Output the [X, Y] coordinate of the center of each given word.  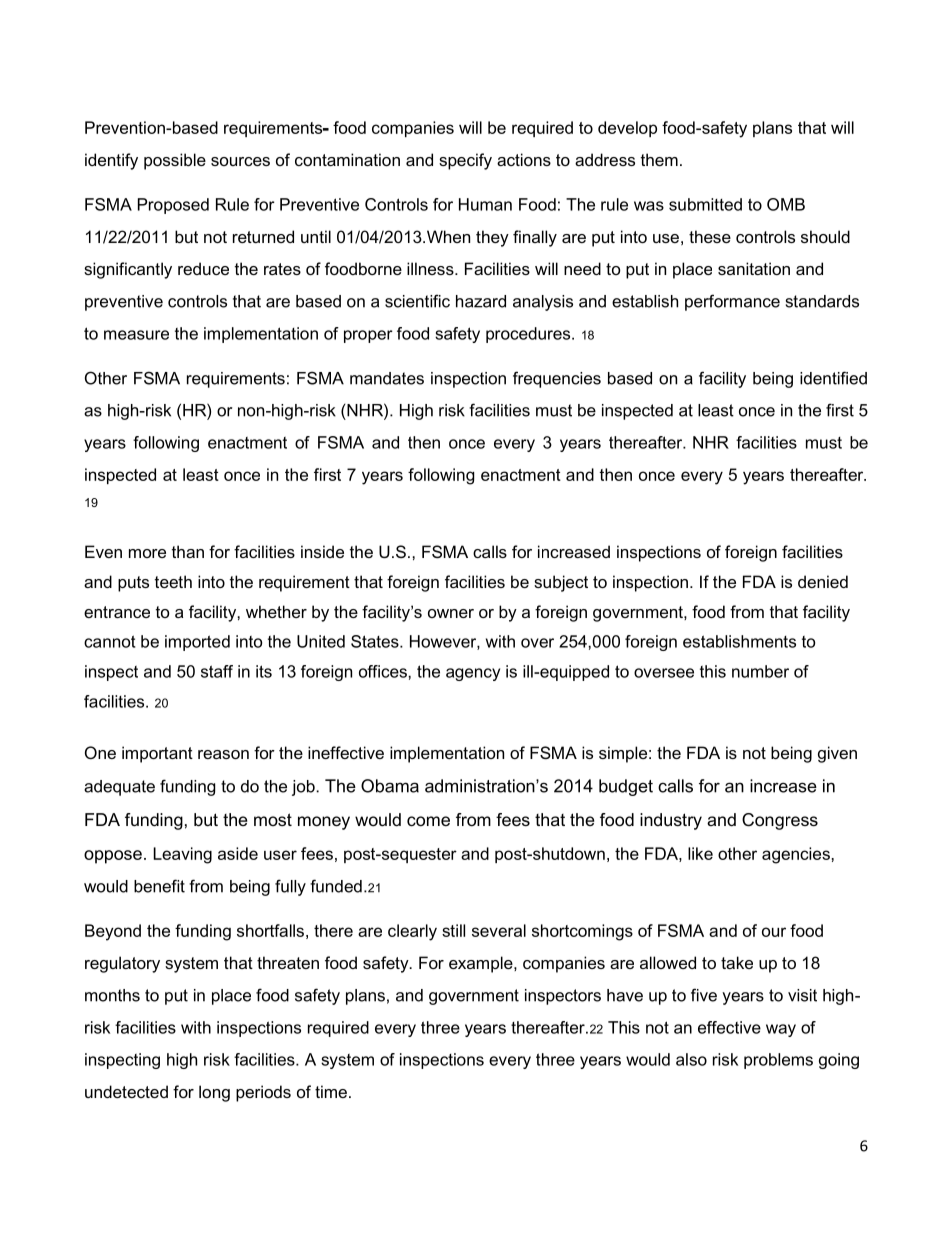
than [188, 551]
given [837, 754]
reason [223, 754]
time [331, 1091]
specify [465, 161]
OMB [786, 204]
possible [175, 161]
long [214, 1093]
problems [778, 1061]
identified [833, 378]
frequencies [557, 379]
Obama [390, 786]
